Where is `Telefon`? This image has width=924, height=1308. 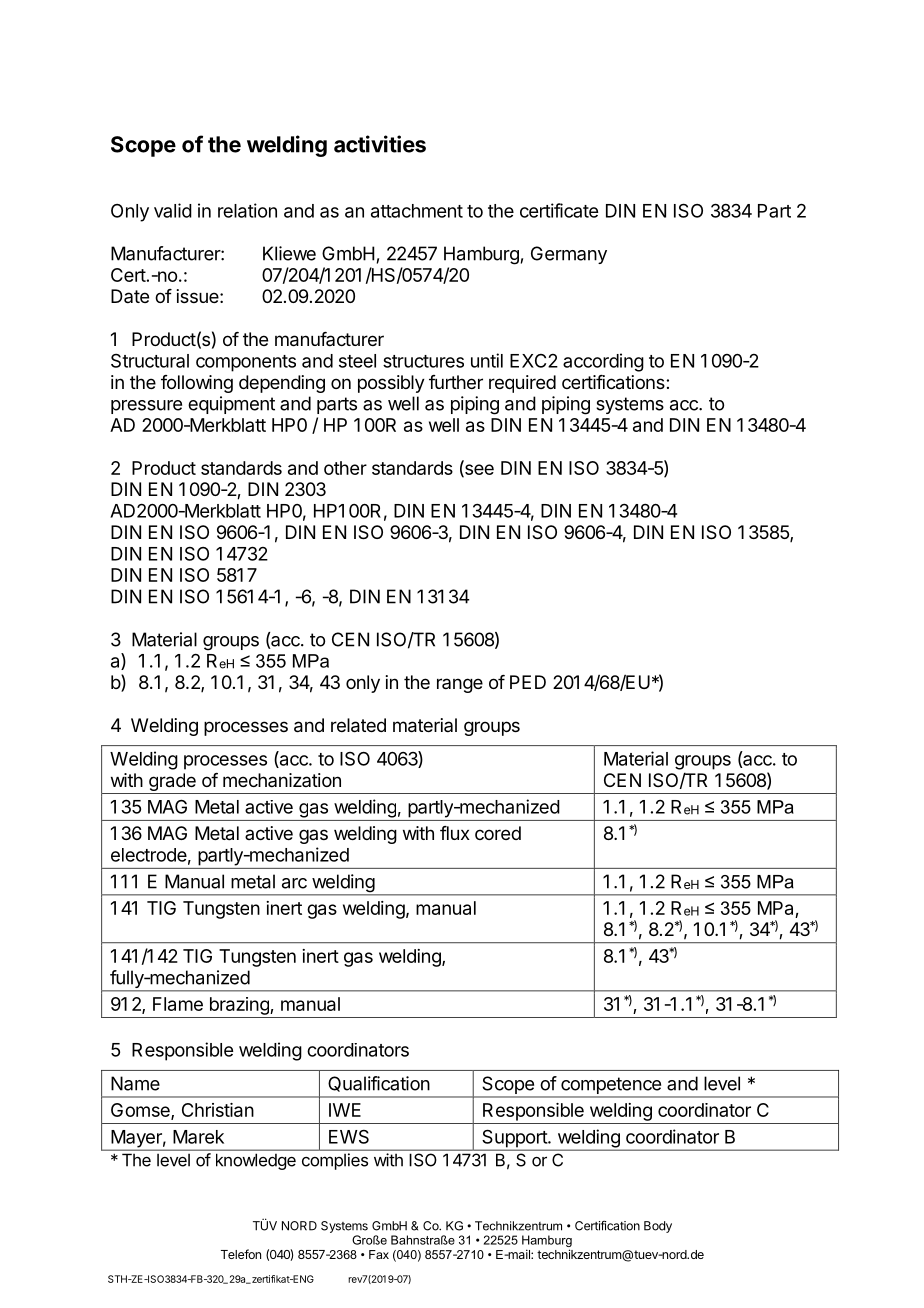
Telefon is located at coordinates (241, 1254).
